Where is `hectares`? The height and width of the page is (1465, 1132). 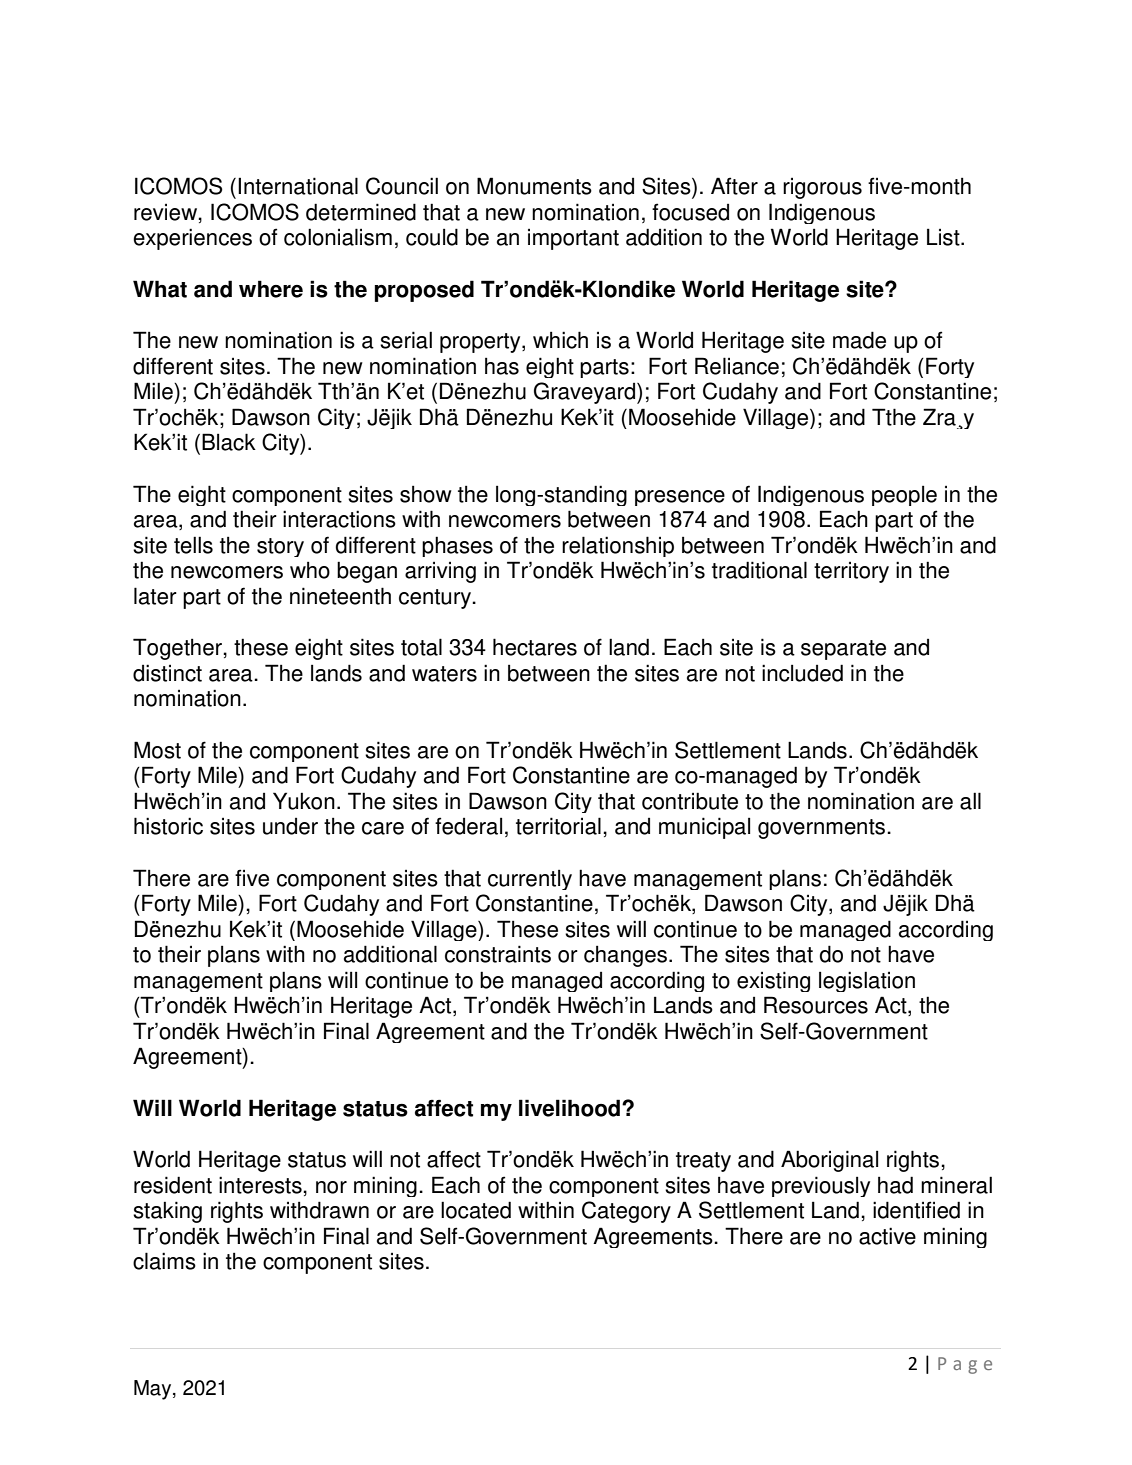 hectares is located at coordinates (535, 647).
